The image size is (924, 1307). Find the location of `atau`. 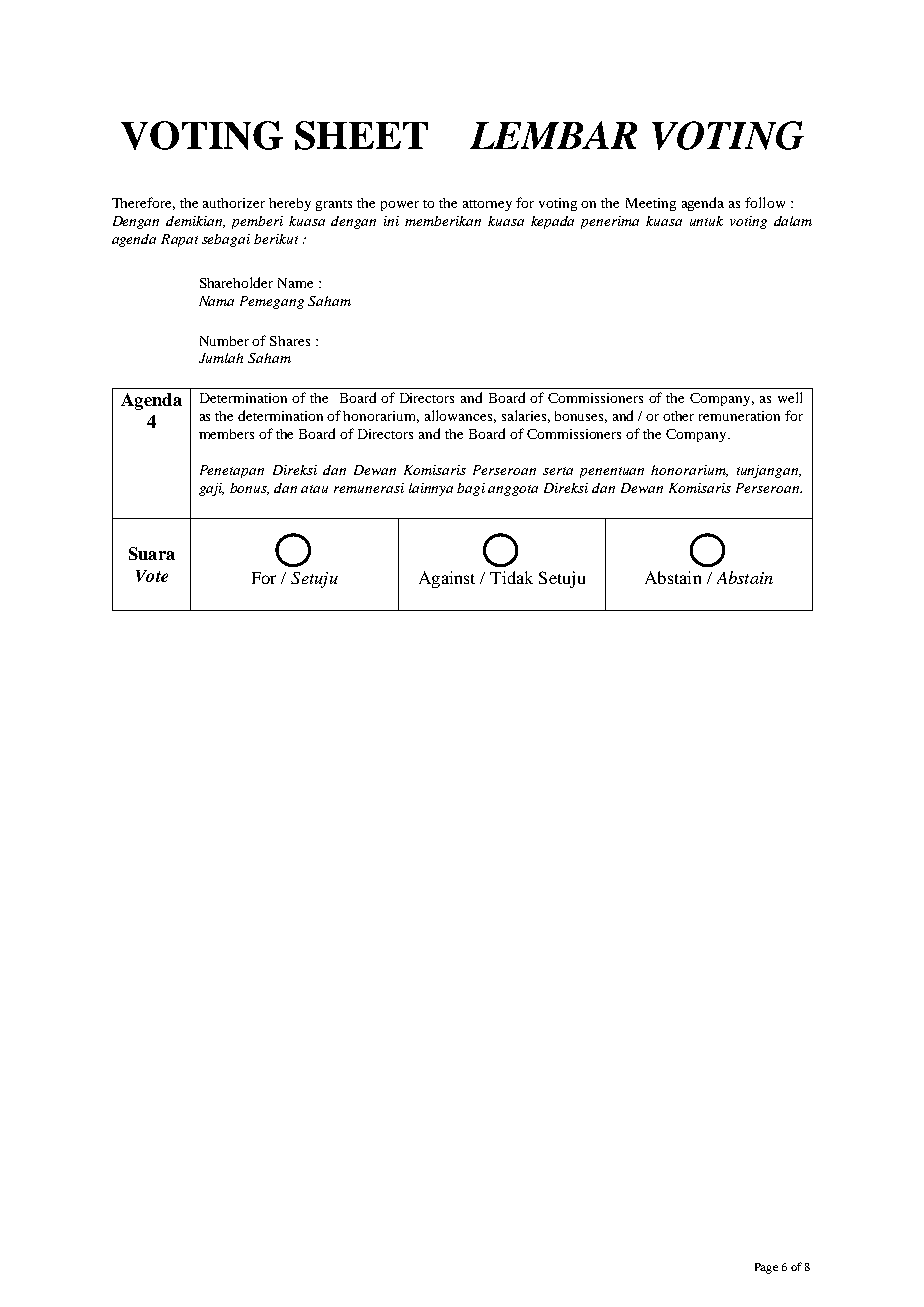

atau is located at coordinates (314, 489).
